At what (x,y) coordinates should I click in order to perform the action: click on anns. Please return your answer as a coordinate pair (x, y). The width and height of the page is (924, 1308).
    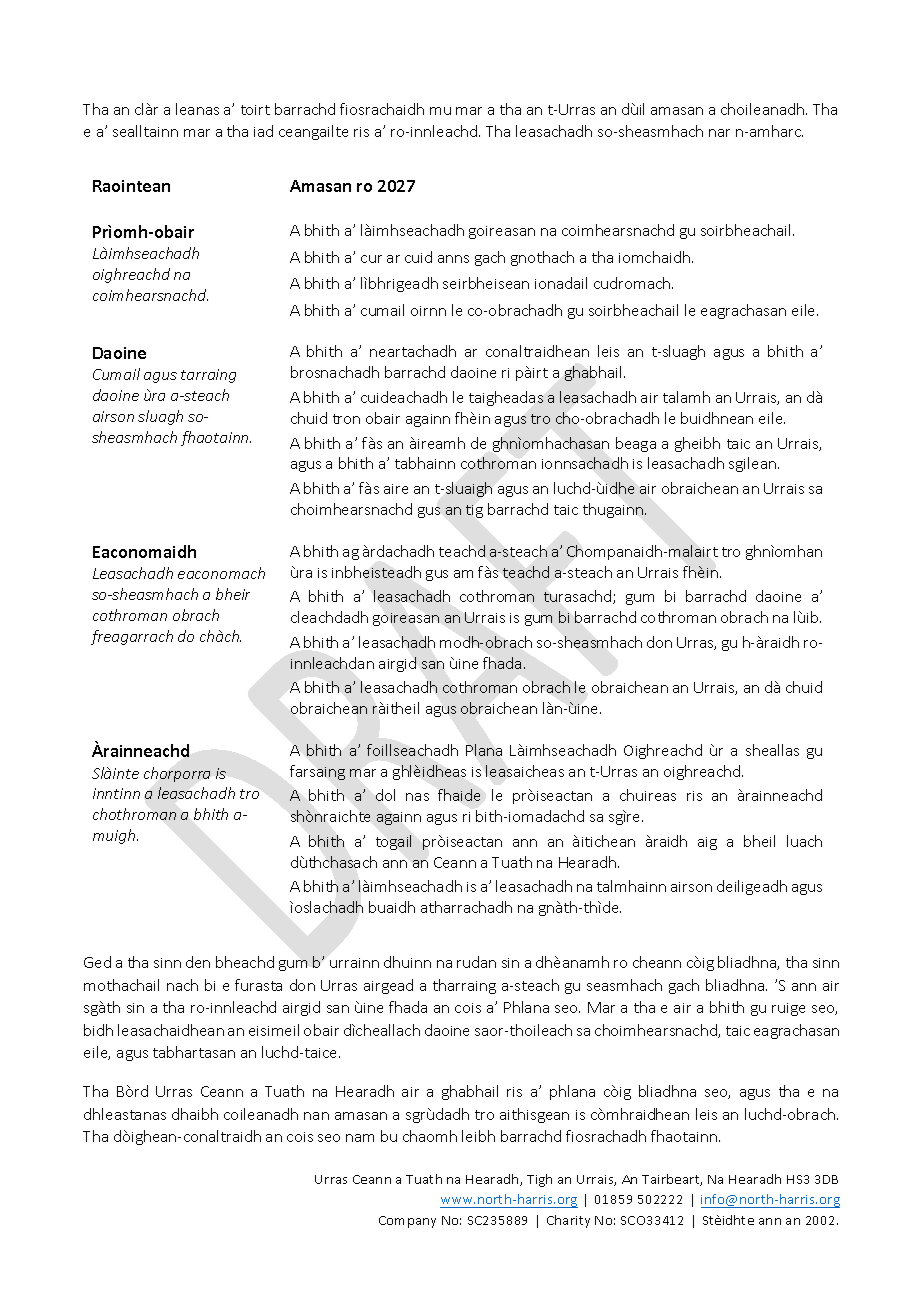
    Looking at the image, I should click on (453, 259).
